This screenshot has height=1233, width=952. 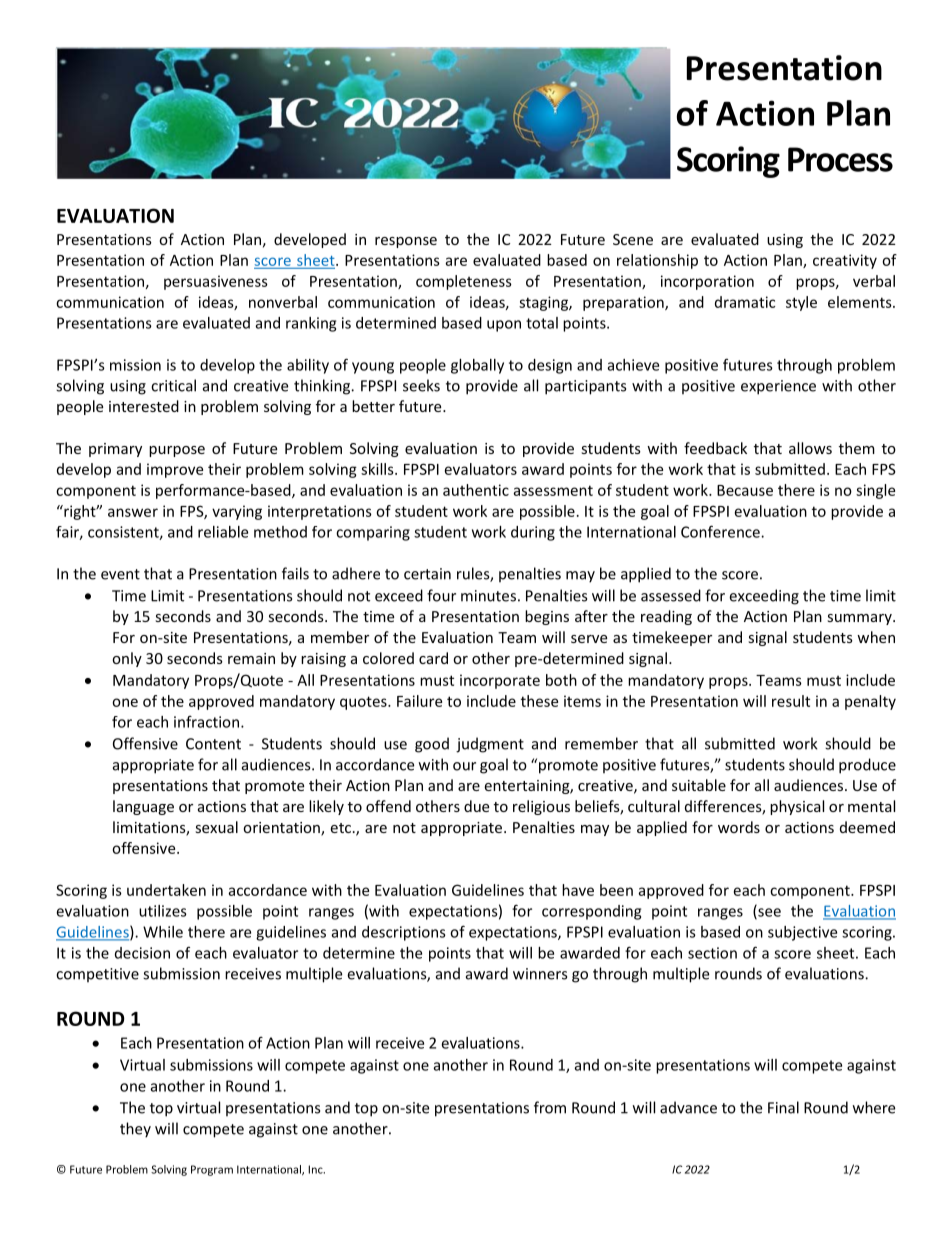 What do you see at coordinates (163, 911) in the screenshot?
I see `utilizes` at bounding box center [163, 911].
